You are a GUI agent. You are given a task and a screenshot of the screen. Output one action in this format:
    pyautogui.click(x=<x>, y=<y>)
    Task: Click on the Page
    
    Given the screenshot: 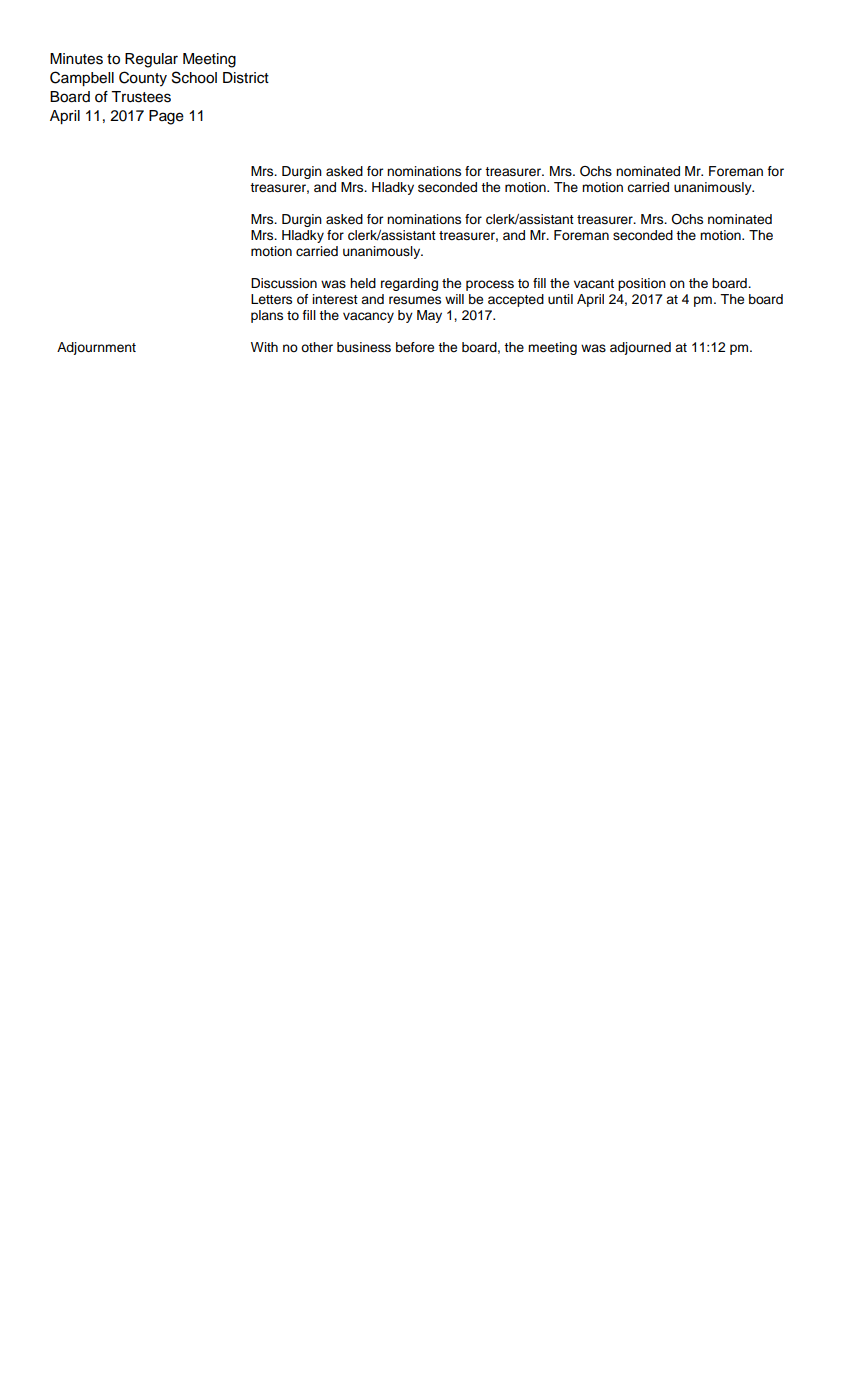 What is the action you would take?
    pyautogui.click(x=166, y=117)
